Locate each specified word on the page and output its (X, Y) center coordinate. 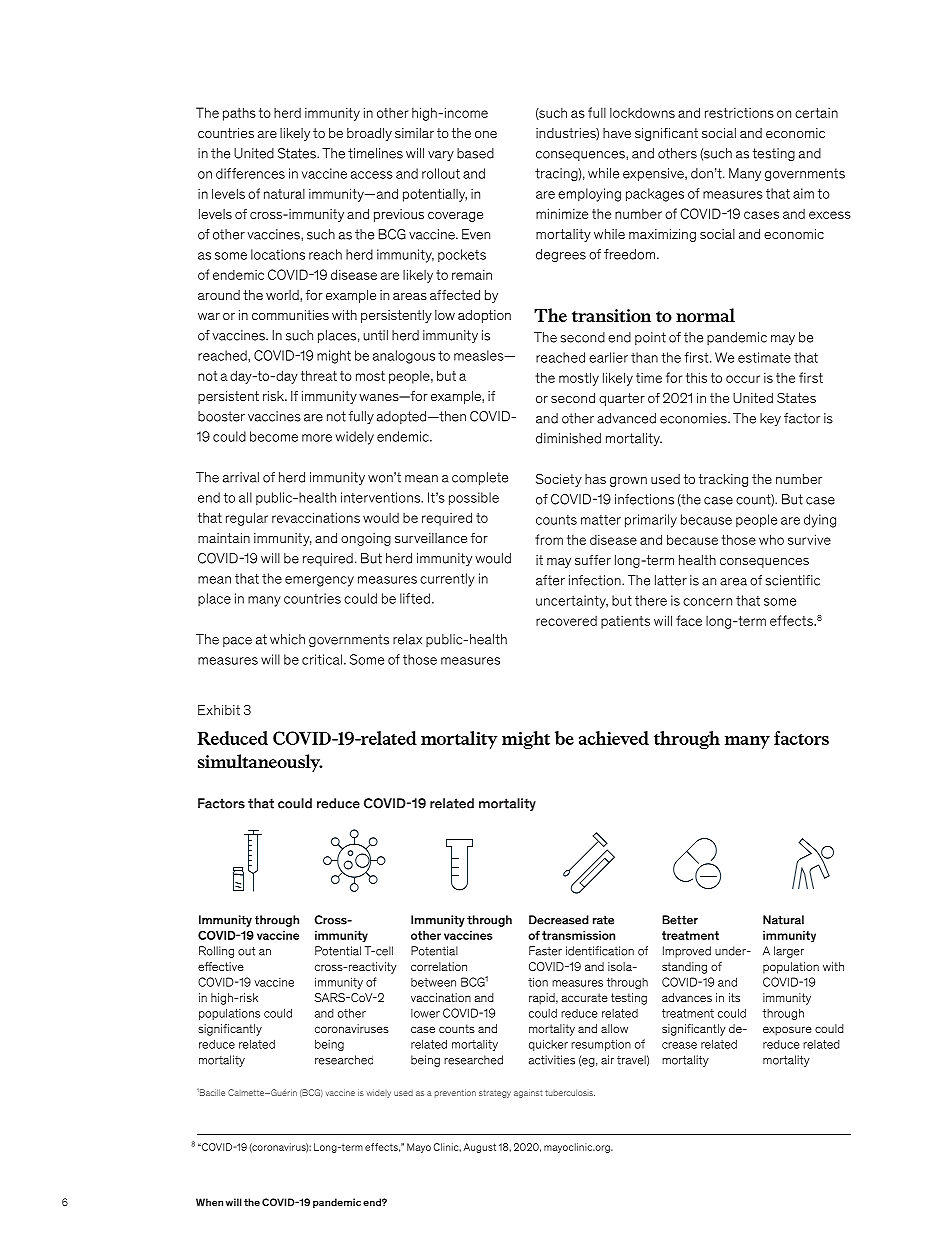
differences (250, 173)
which (287, 639)
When (209, 1202)
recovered (566, 621)
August (479, 1148)
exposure (787, 1031)
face (689, 620)
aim (803, 193)
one (486, 134)
